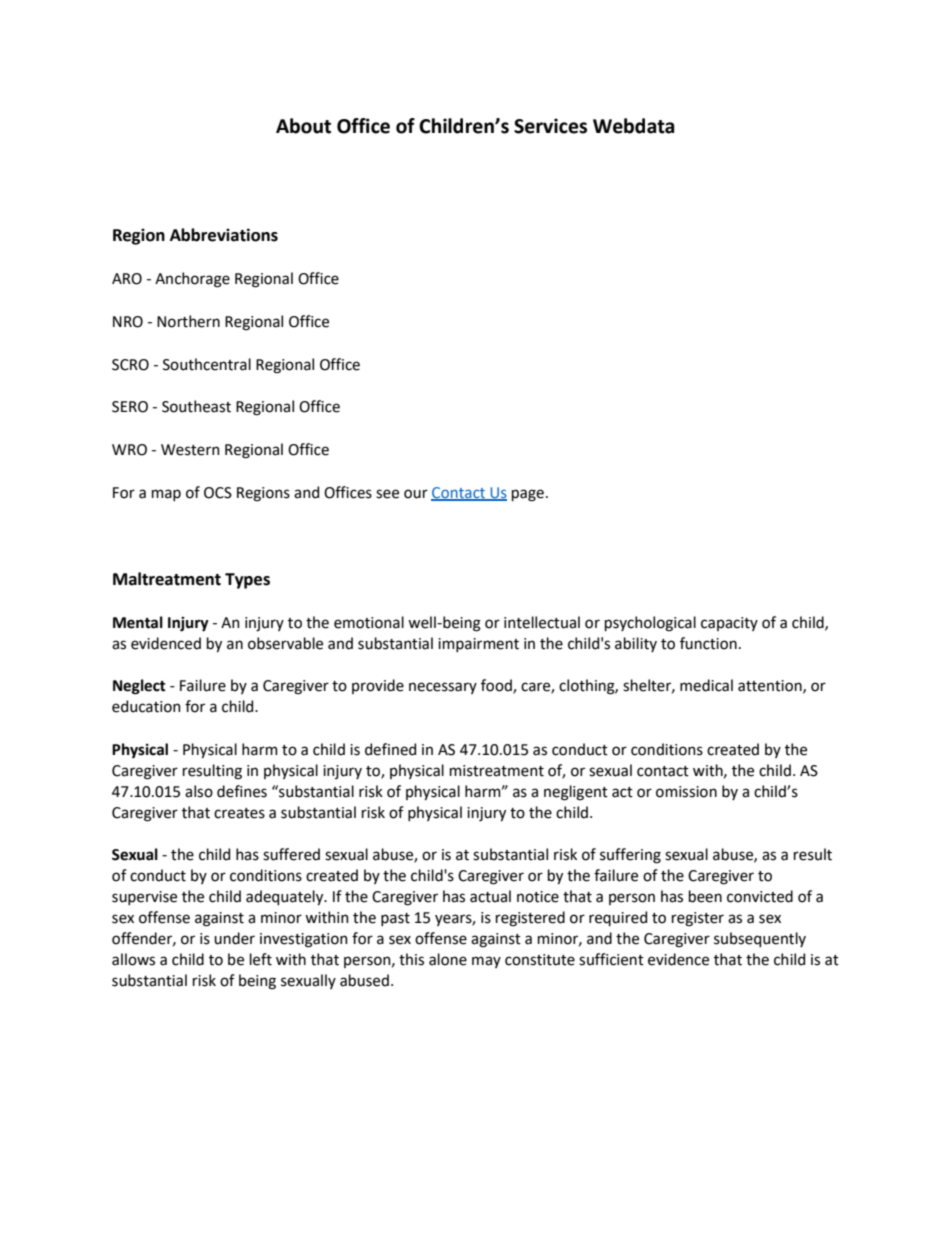 This screenshot has height=1233, width=952. I want to click on alone, so click(448, 959).
